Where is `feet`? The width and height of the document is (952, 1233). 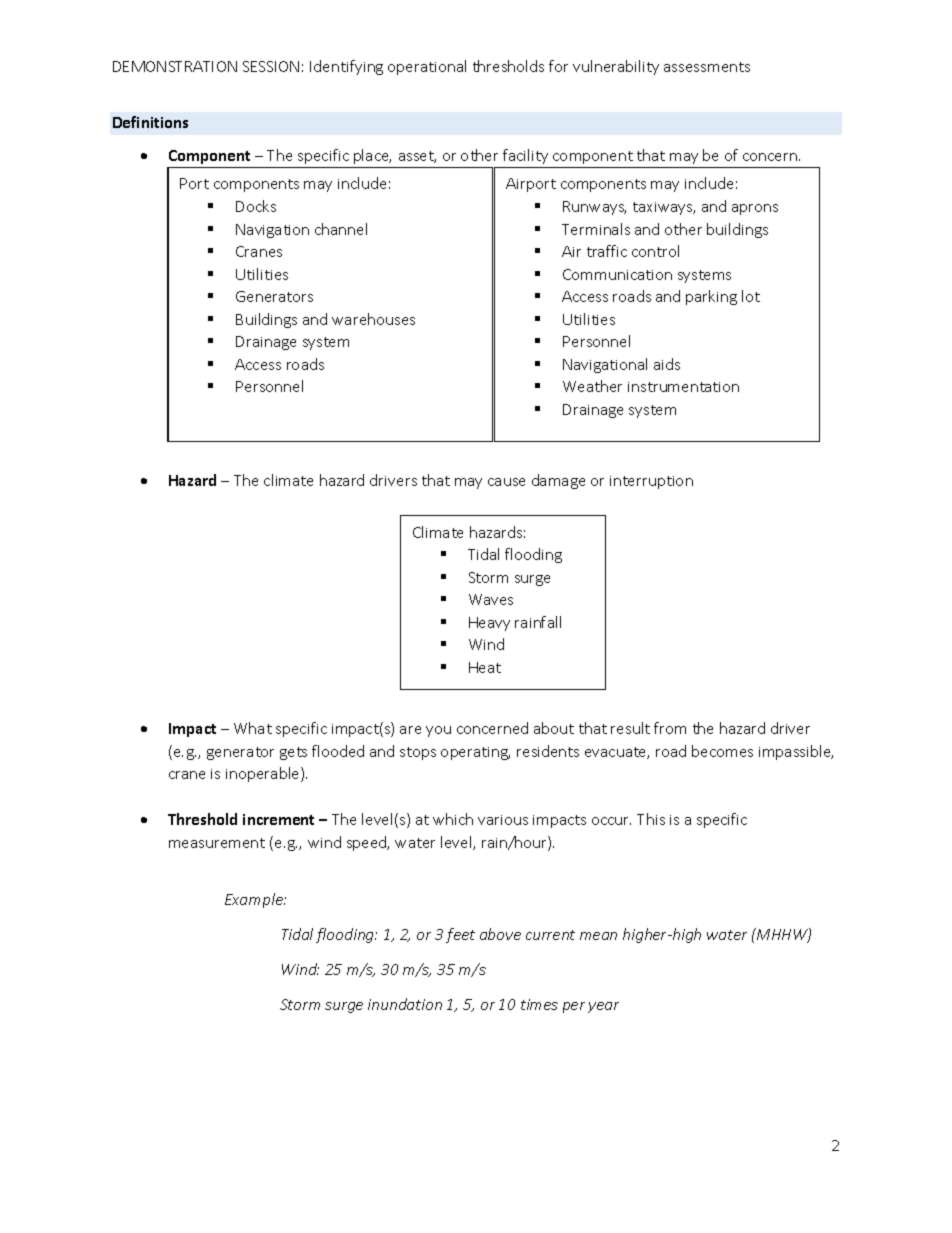
feet is located at coordinates (460, 935).
